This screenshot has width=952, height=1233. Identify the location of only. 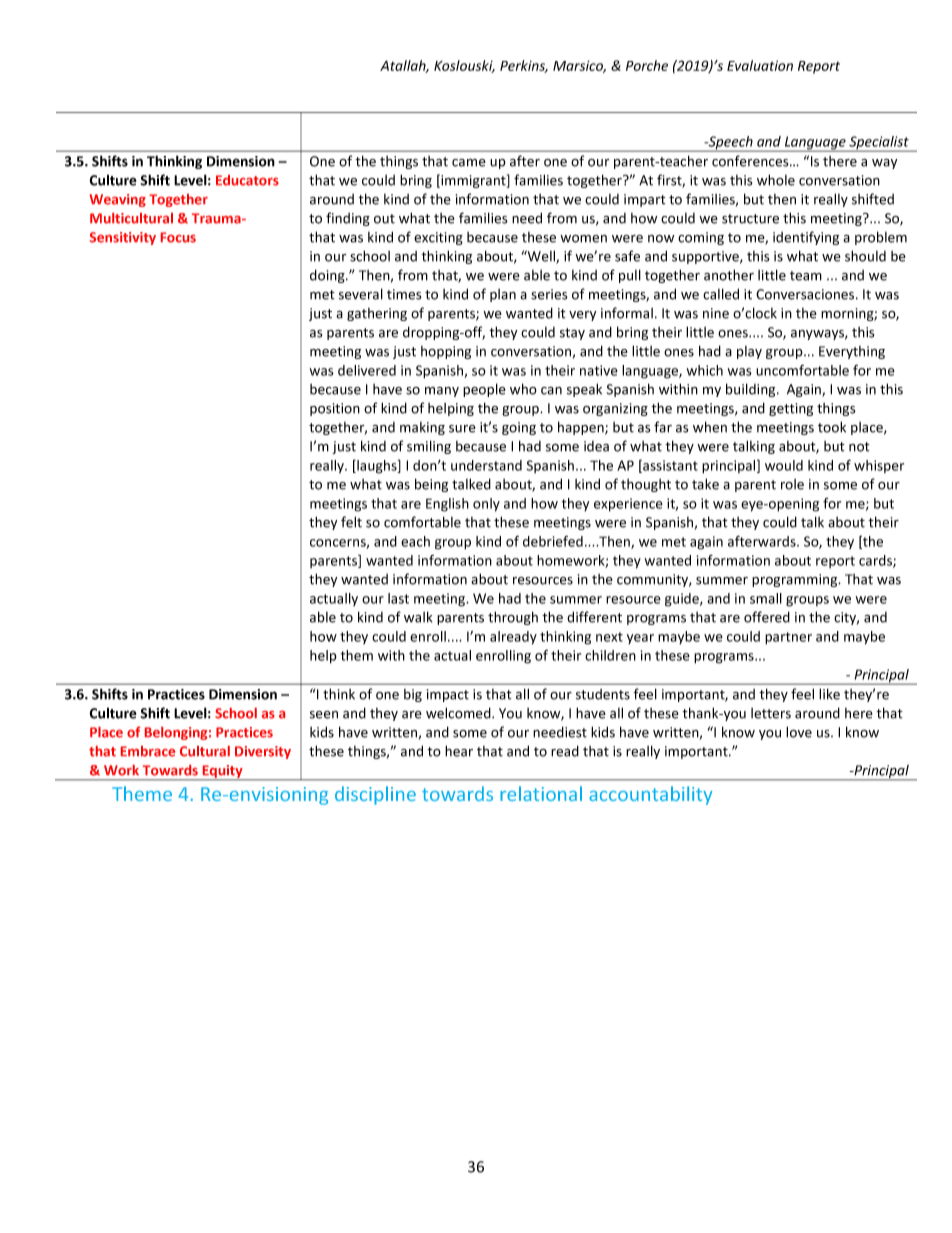
(486, 505).
